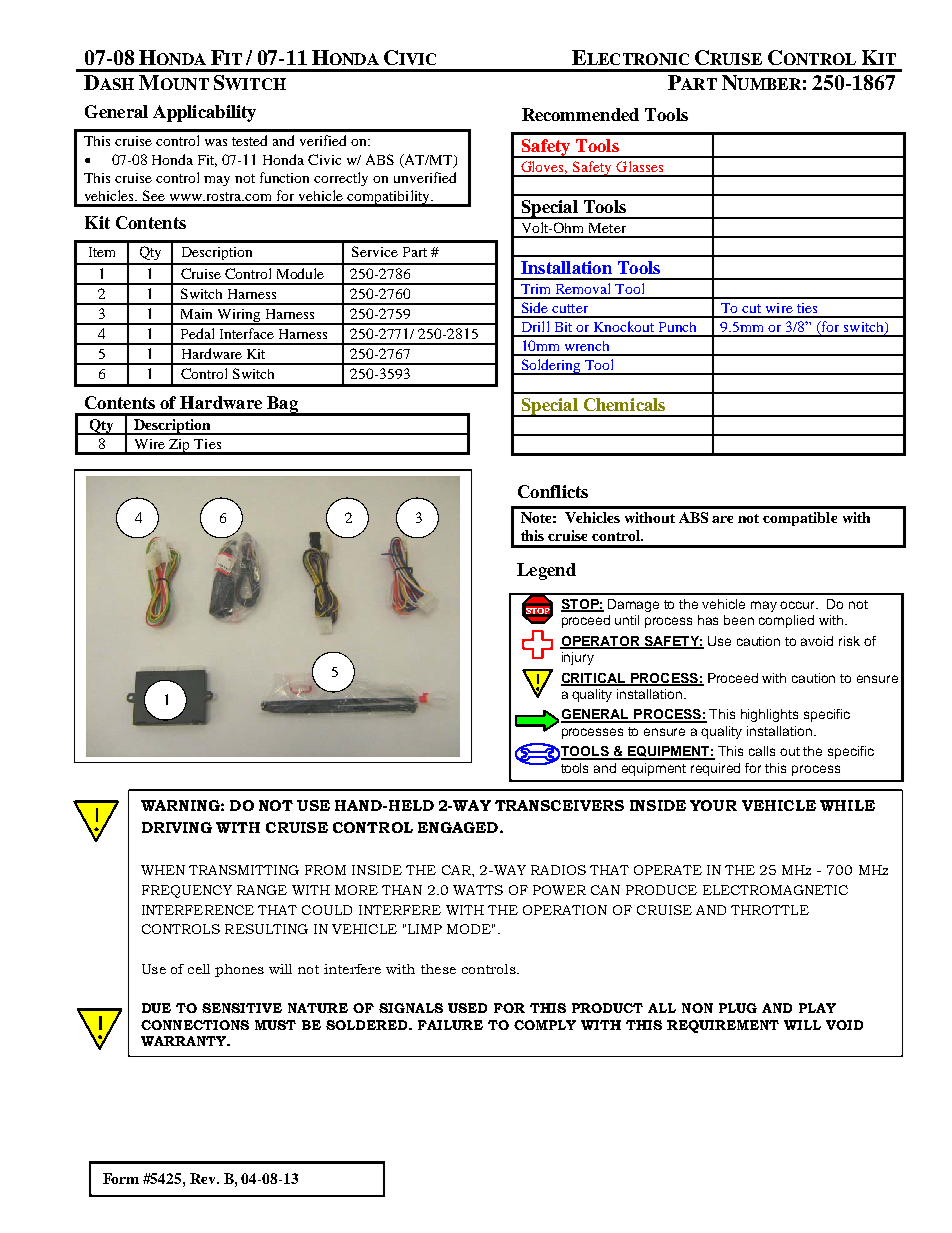 This screenshot has width=952, height=1233. What do you see at coordinates (601, 642) in the screenshot?
I see `OPERATOR` at bounding box center [601, 642].
